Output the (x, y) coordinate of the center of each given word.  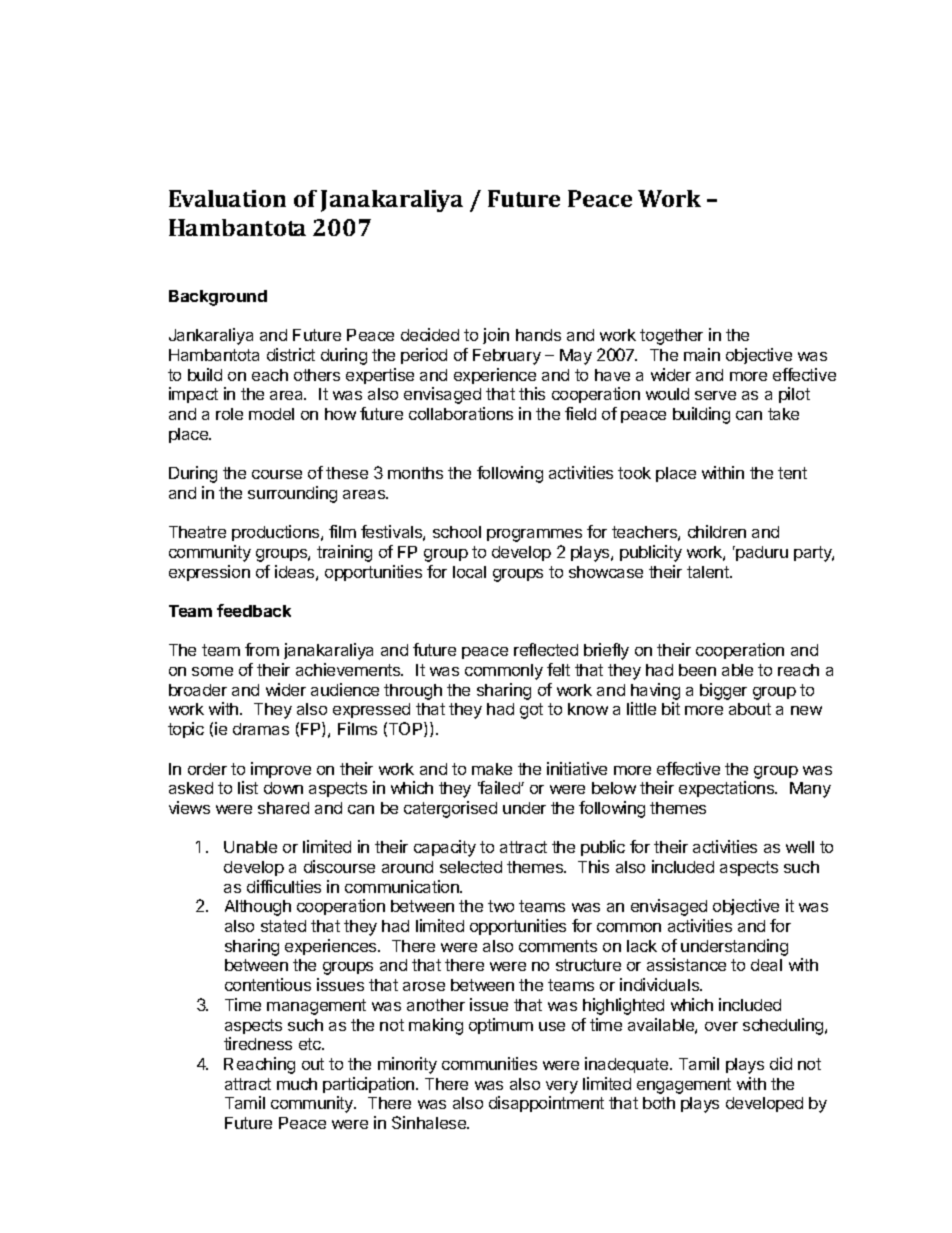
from (262, 649)
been (697, 670)
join (496, 336)
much (297, 1084)
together (671, 337)
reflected (546, 649)
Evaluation (227, 198)
